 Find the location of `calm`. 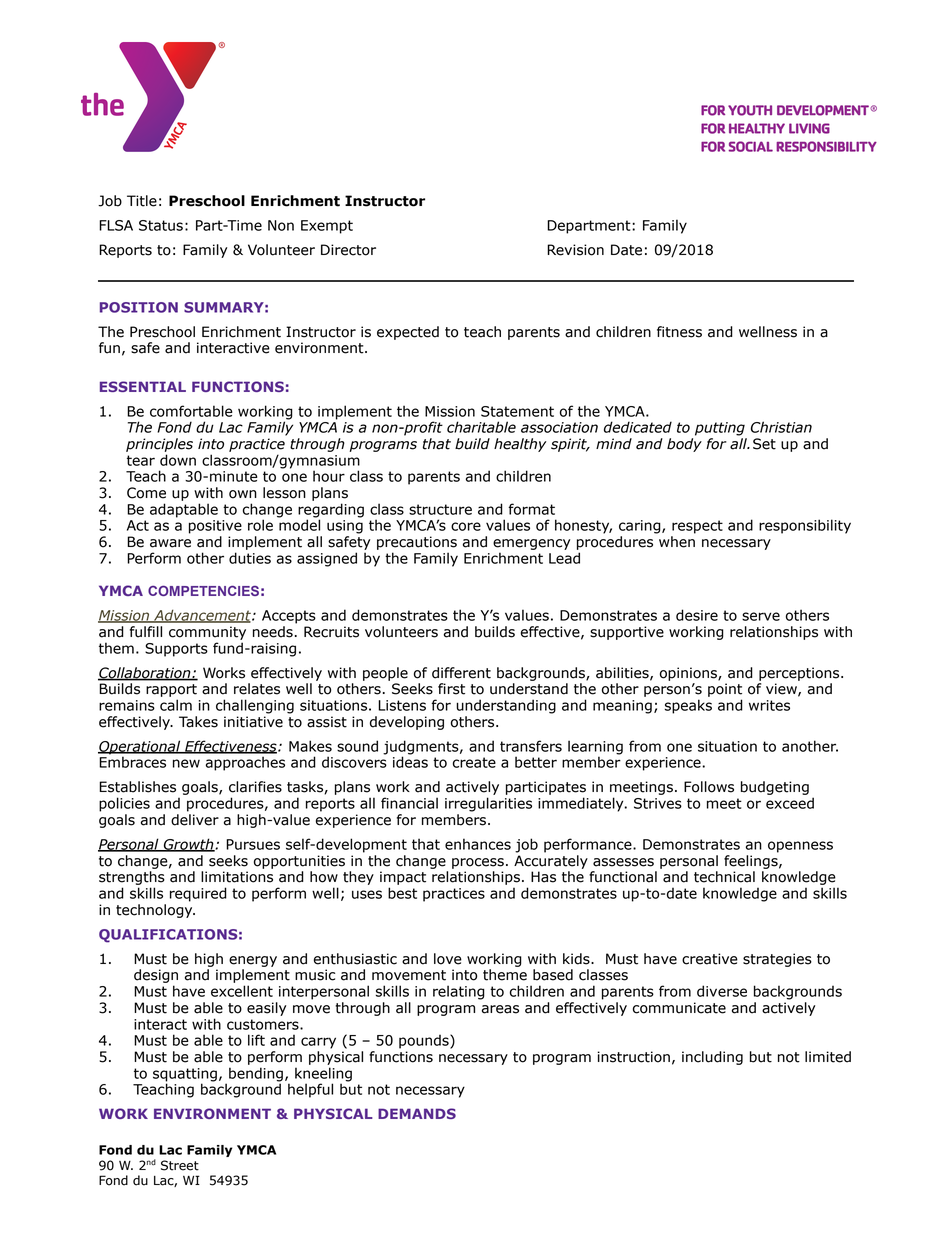

calm is located at coordinates (176, 705).
